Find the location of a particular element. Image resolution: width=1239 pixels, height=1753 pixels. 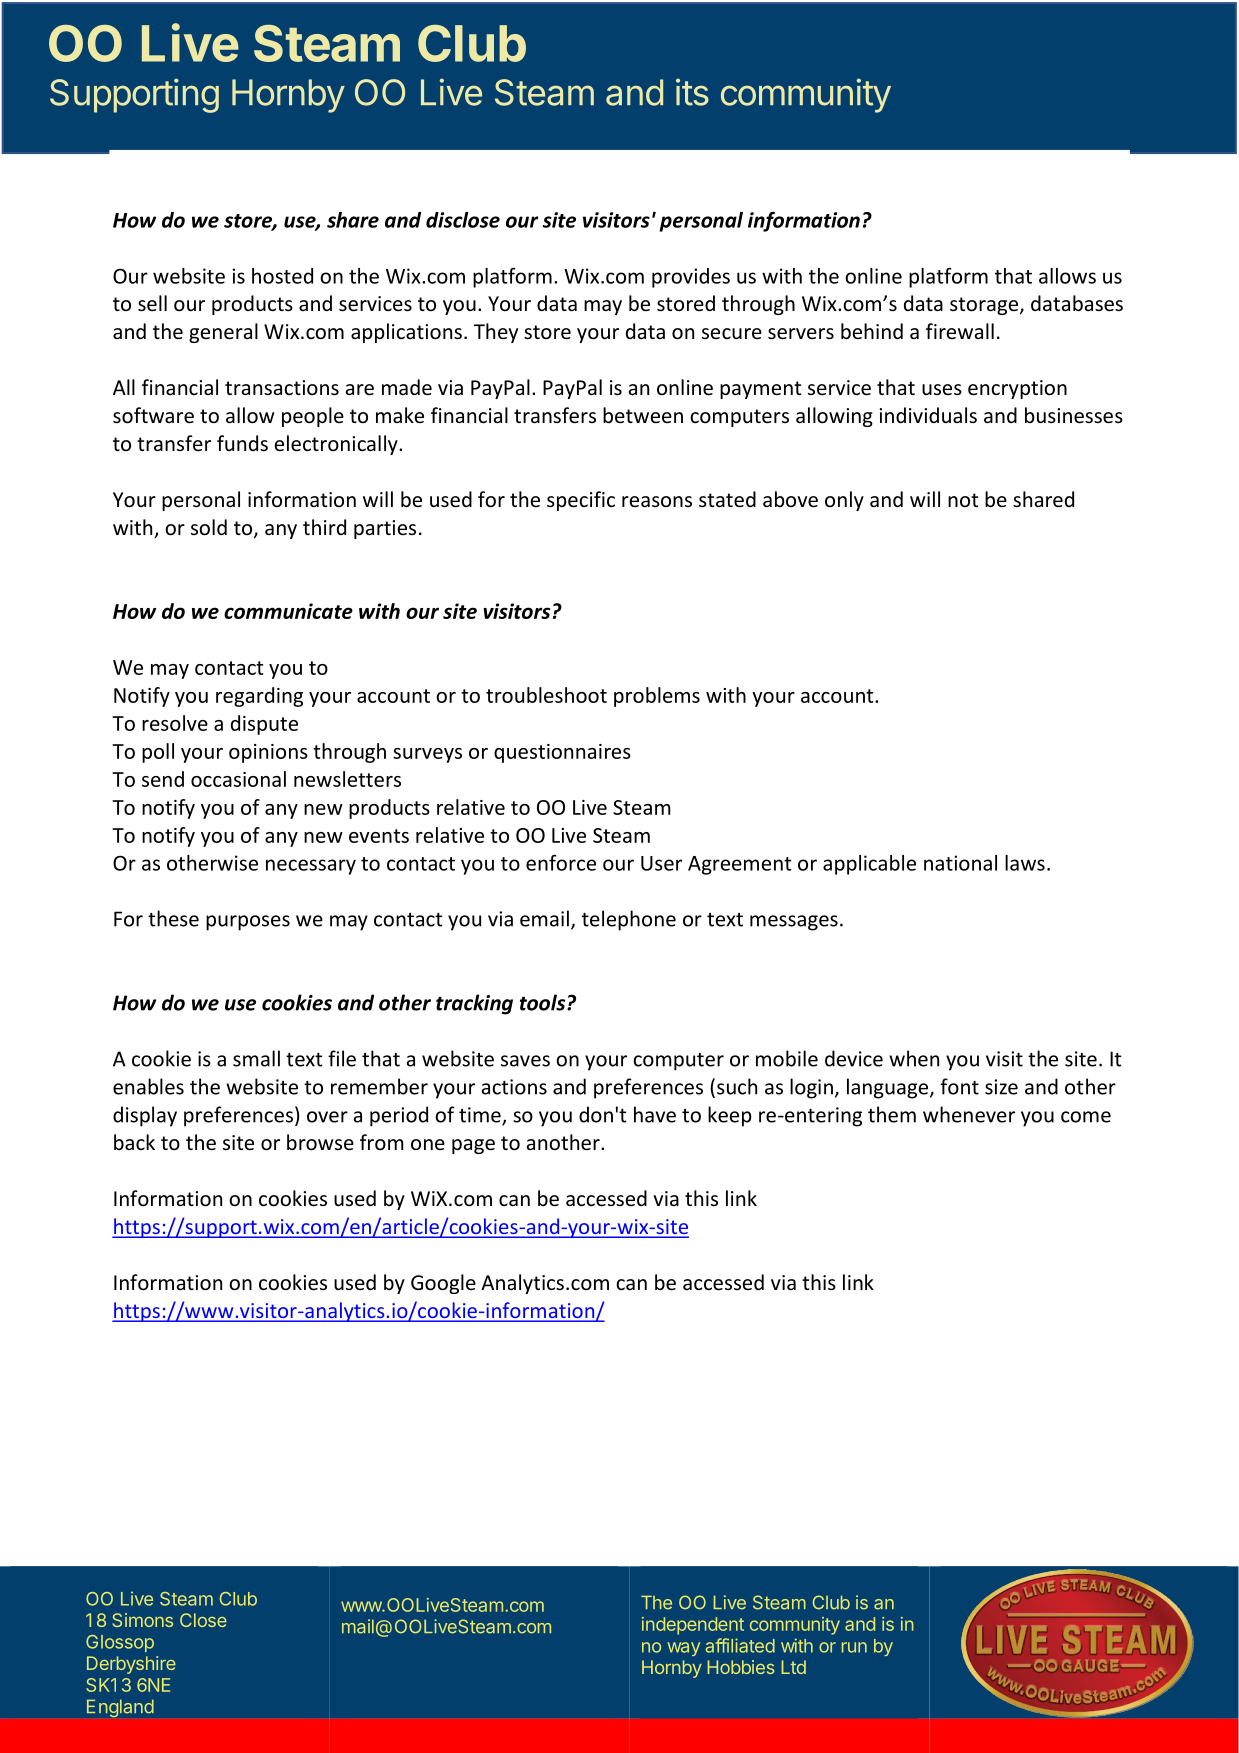

Google is located at coordinates (443, 1284).
